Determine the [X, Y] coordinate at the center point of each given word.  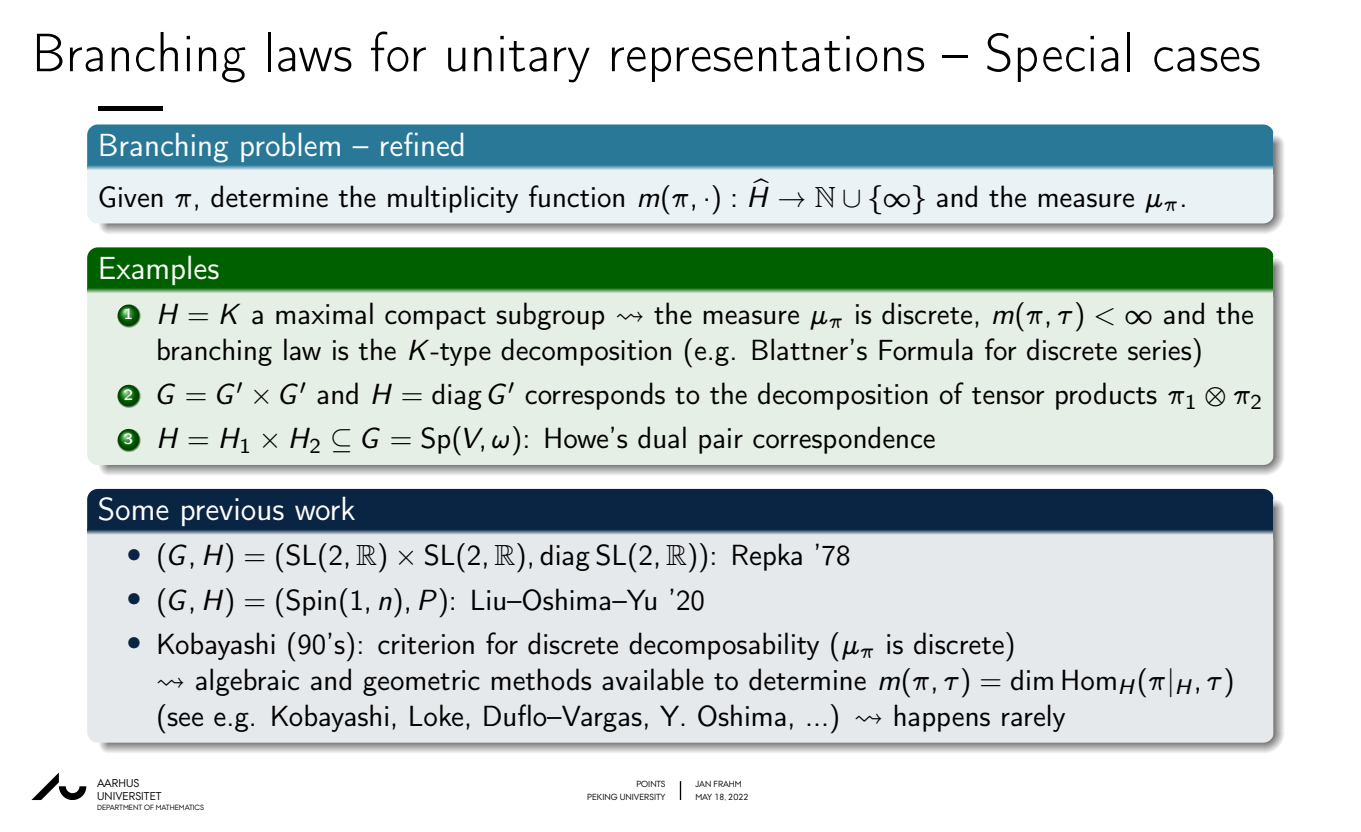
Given [131, 197]
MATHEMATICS [180, 807]
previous [233, 512]
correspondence [844, 440]
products [1106, 396]
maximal [324, 313]
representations [768, 59]
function [576, 196]
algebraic [247, 682]
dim [1032, 680]
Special [1058, 57]
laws [310, 52]
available [653, 679]
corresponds [595, 396]
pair [721, 441]
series [1161, 349]
